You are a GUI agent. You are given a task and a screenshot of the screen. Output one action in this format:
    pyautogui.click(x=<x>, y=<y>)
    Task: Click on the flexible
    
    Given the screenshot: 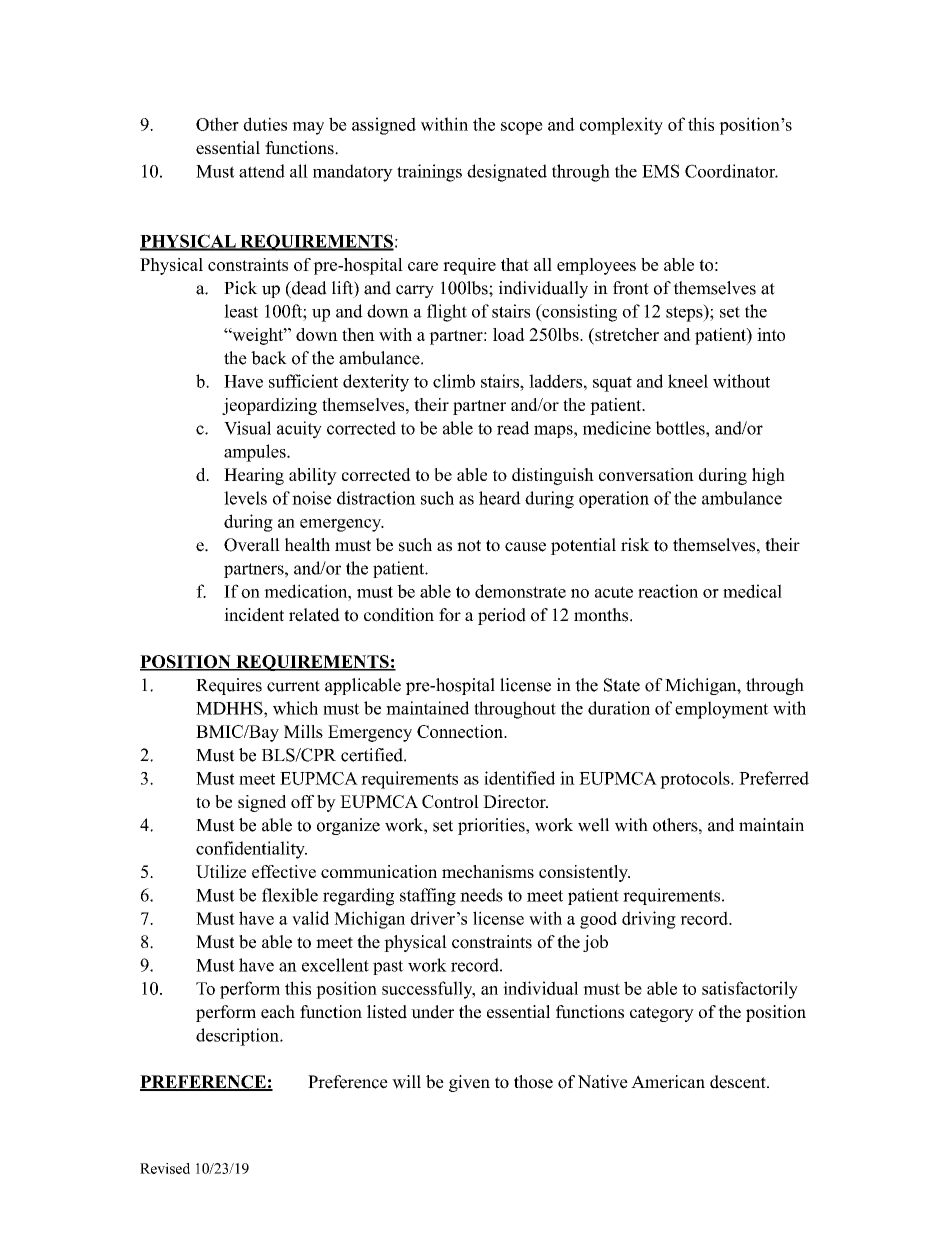 What is the action you would take?
    pyautogui.click(x=290, y=895)
